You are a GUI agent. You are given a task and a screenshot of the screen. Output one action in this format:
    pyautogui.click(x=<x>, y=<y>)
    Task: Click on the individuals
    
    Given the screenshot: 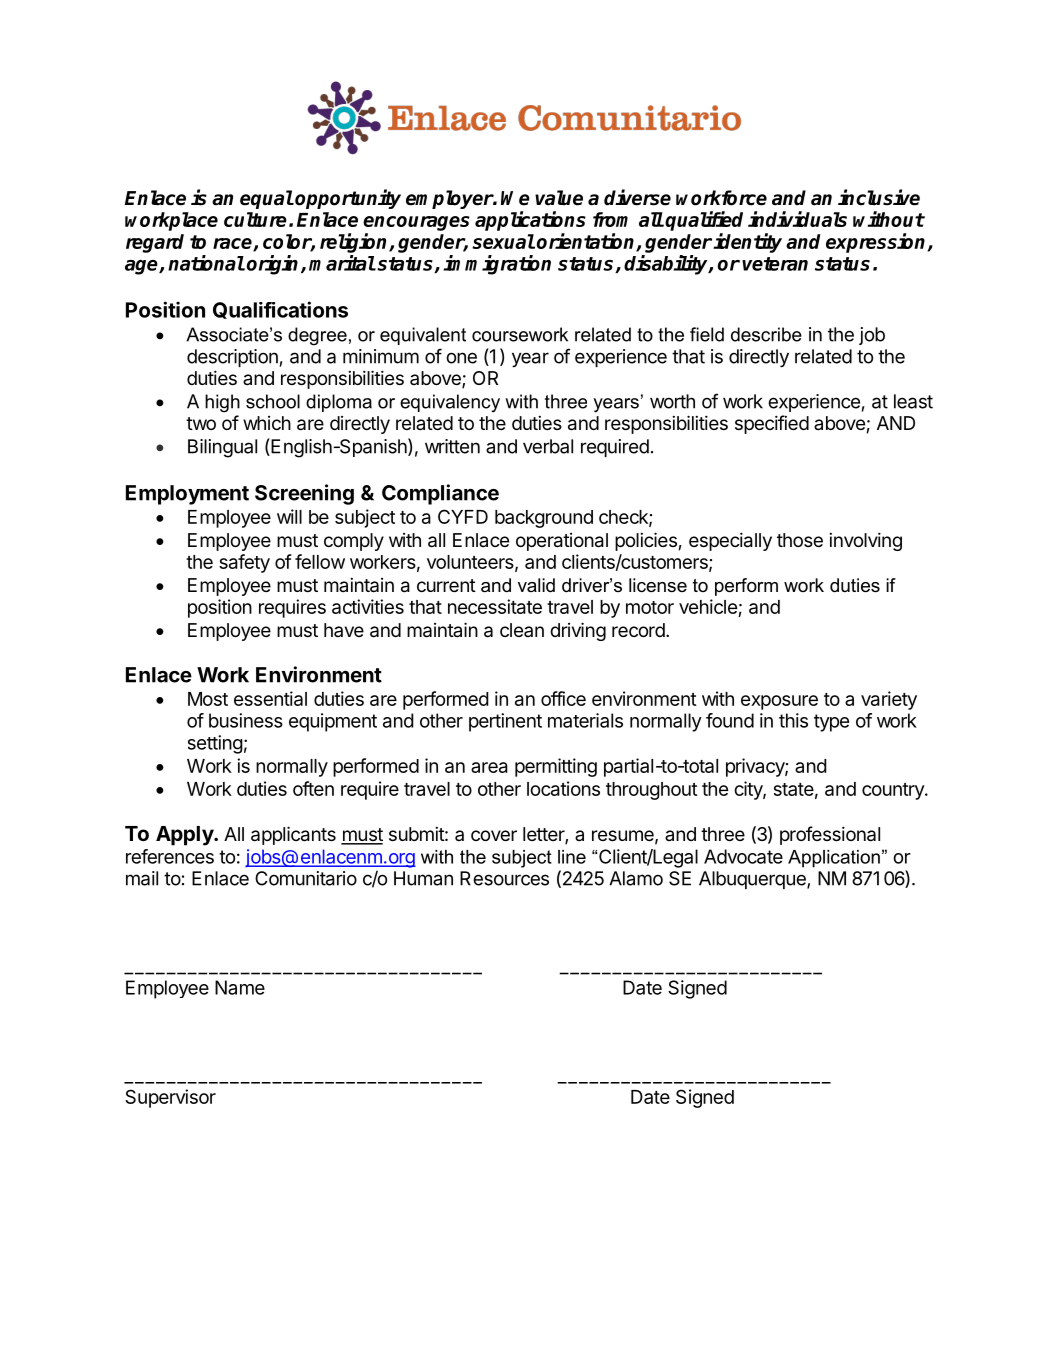 What is the action you would take?
    pyautogui.click(x=797, y=219)
